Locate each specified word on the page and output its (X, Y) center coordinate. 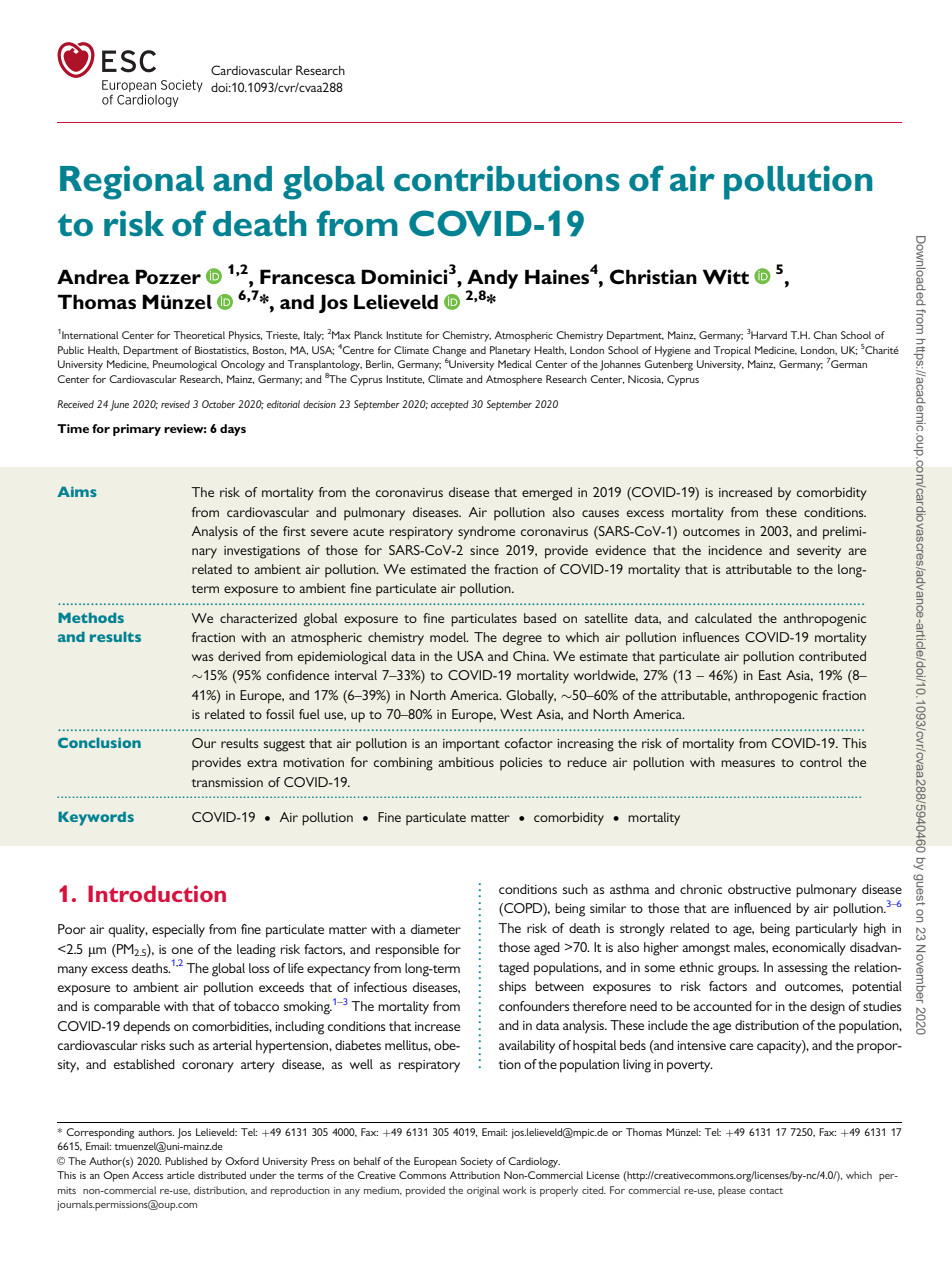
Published (186, 1161)
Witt (726, 276)
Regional (132, 182)
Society (476, 1162)
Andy (492, 280)
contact (766, 1191)
